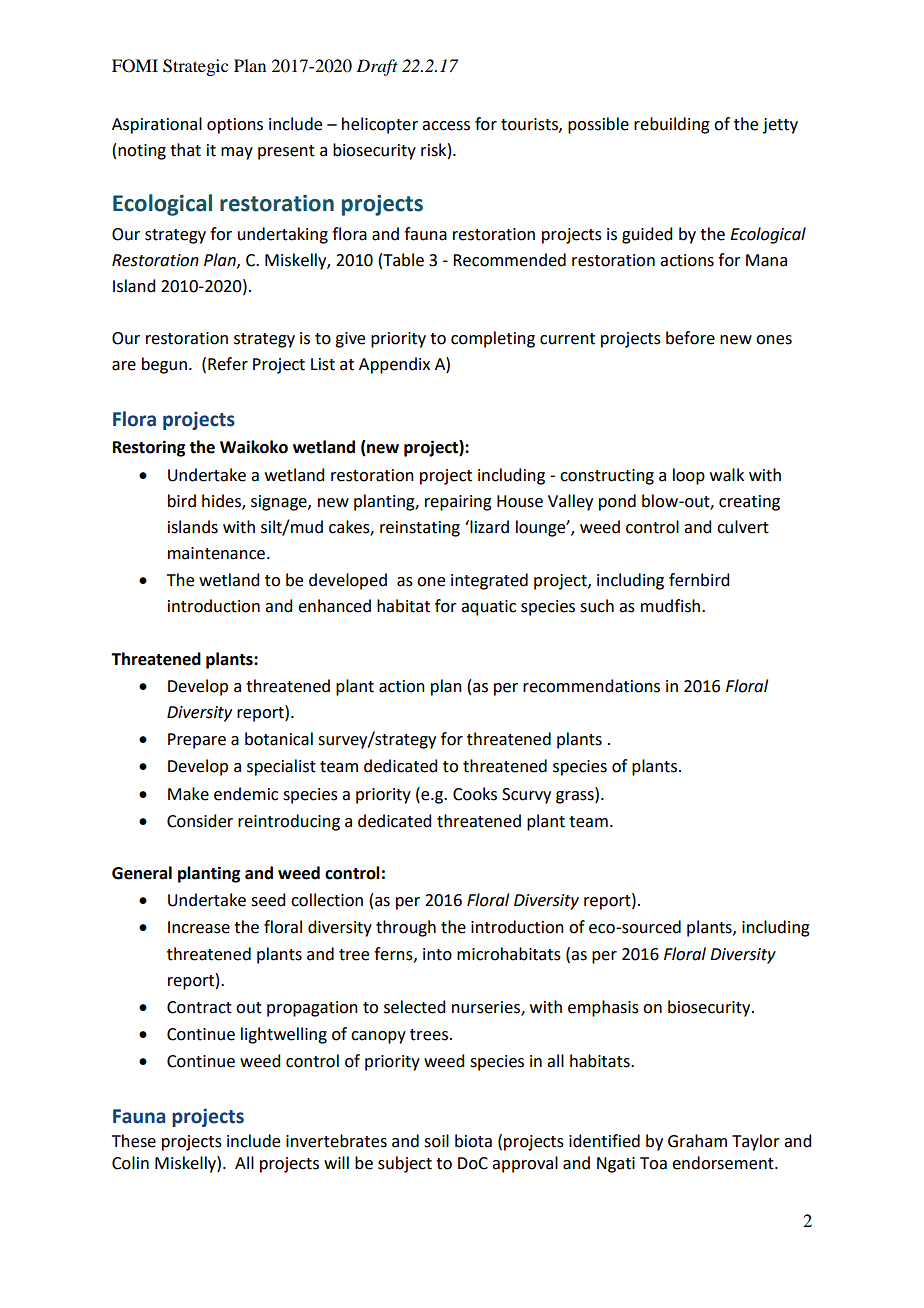 This page has height=1308, width=924. I want to click on repairing, so click(458, 503).
